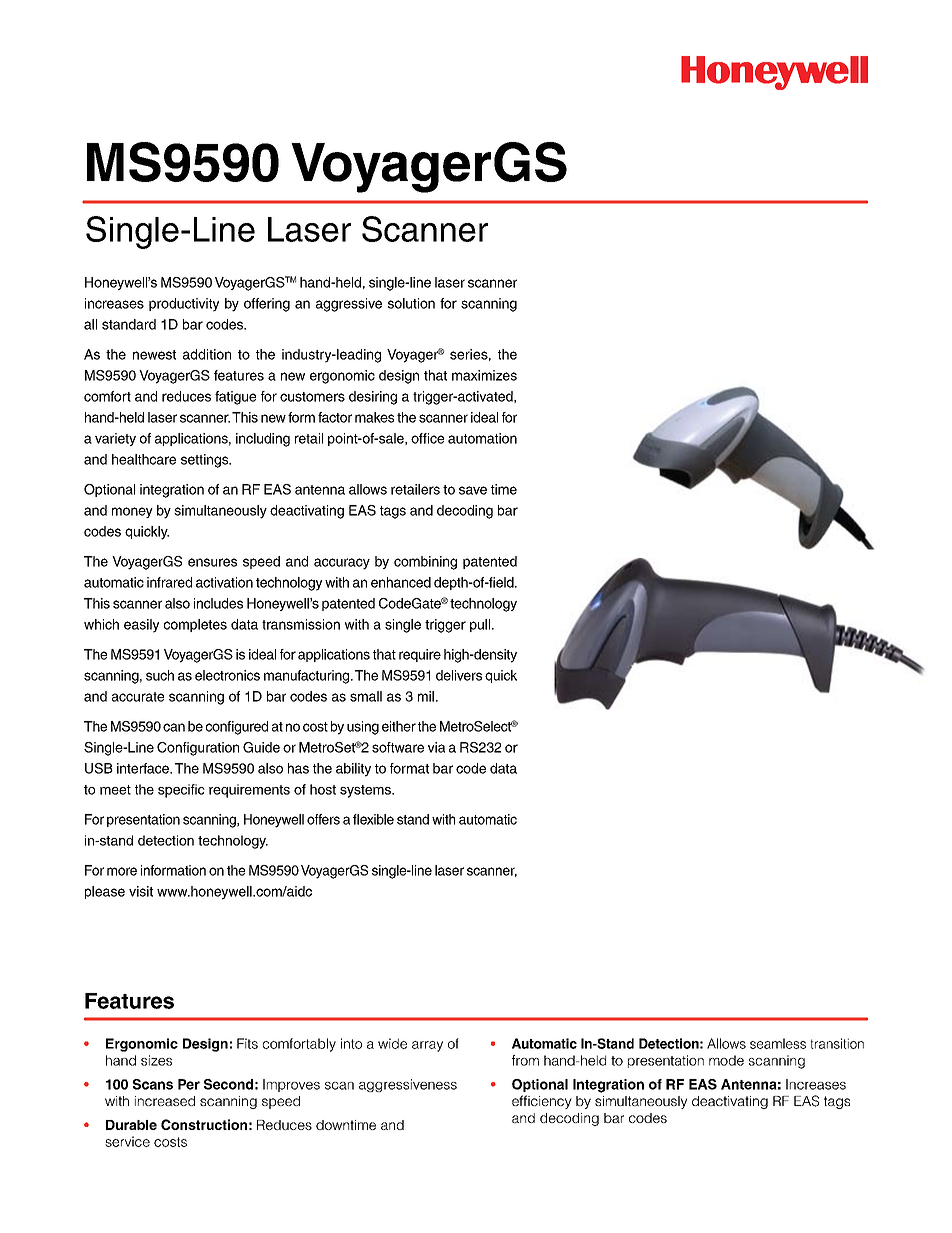  I want to click on save, so click(473, 490).
